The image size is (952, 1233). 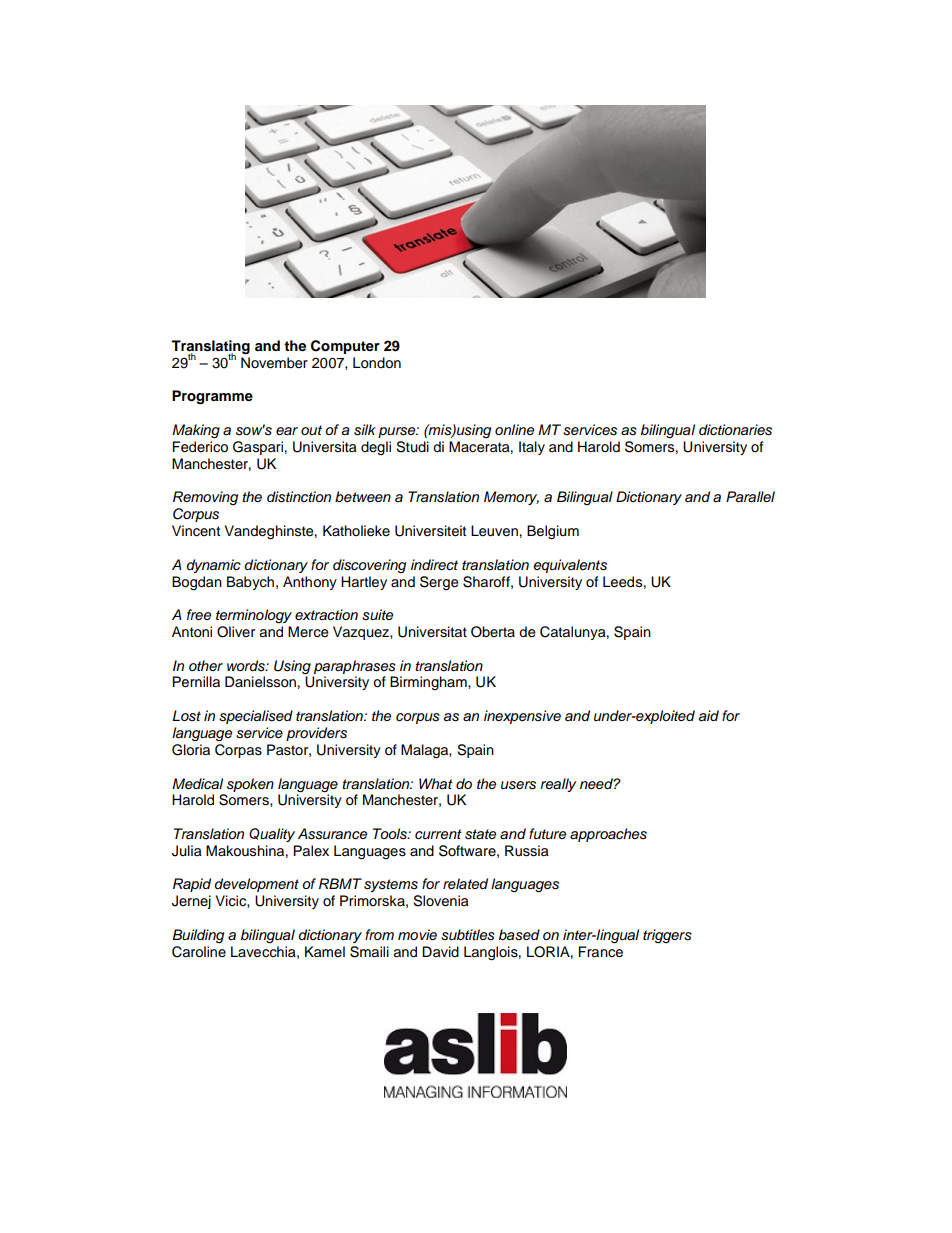 What do you see at coordinates (667, 936) in the screenshot?
I see `triggers` at bounding box center [667, 936].
